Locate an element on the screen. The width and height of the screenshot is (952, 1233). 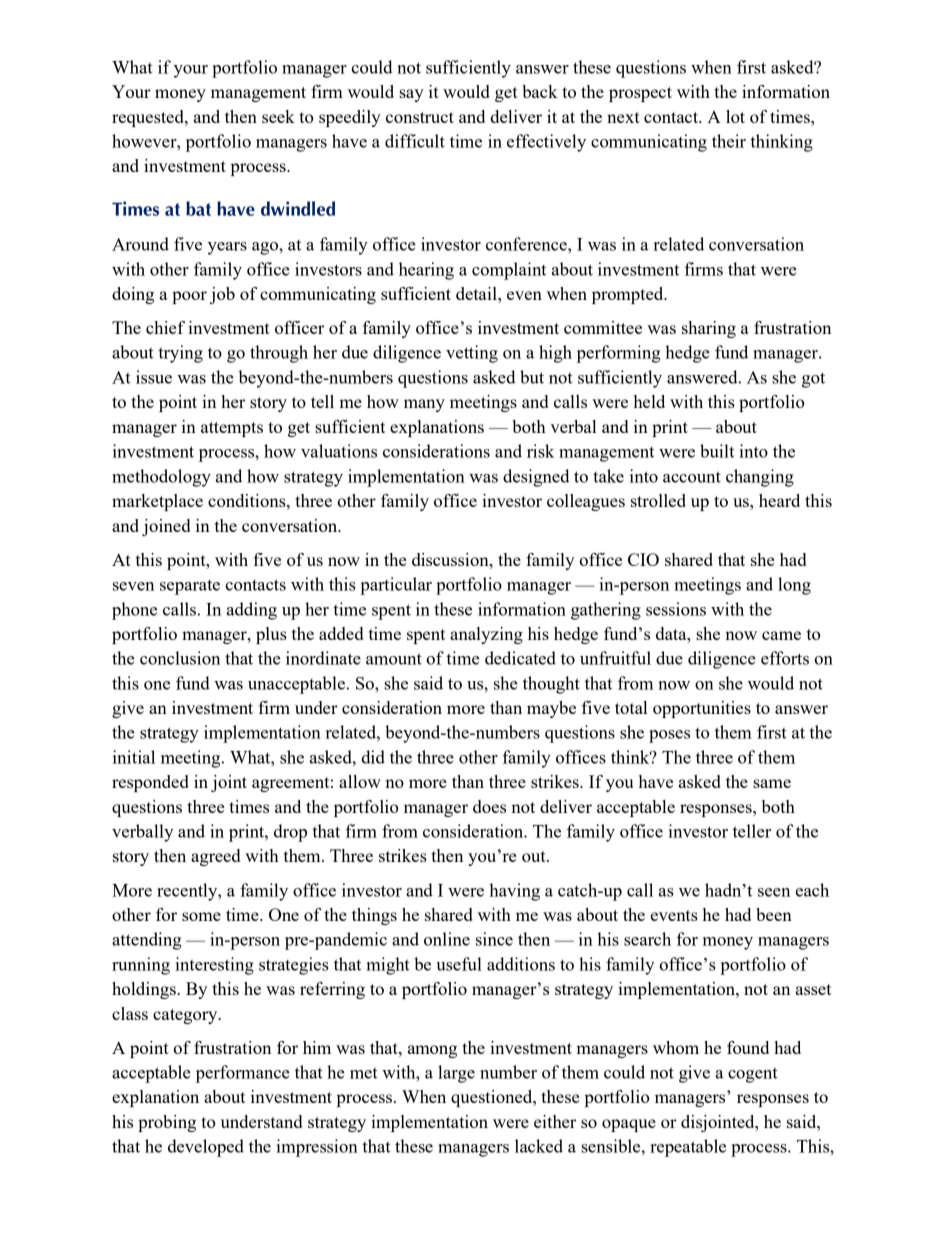
having is located at coordinates (514, 892).
